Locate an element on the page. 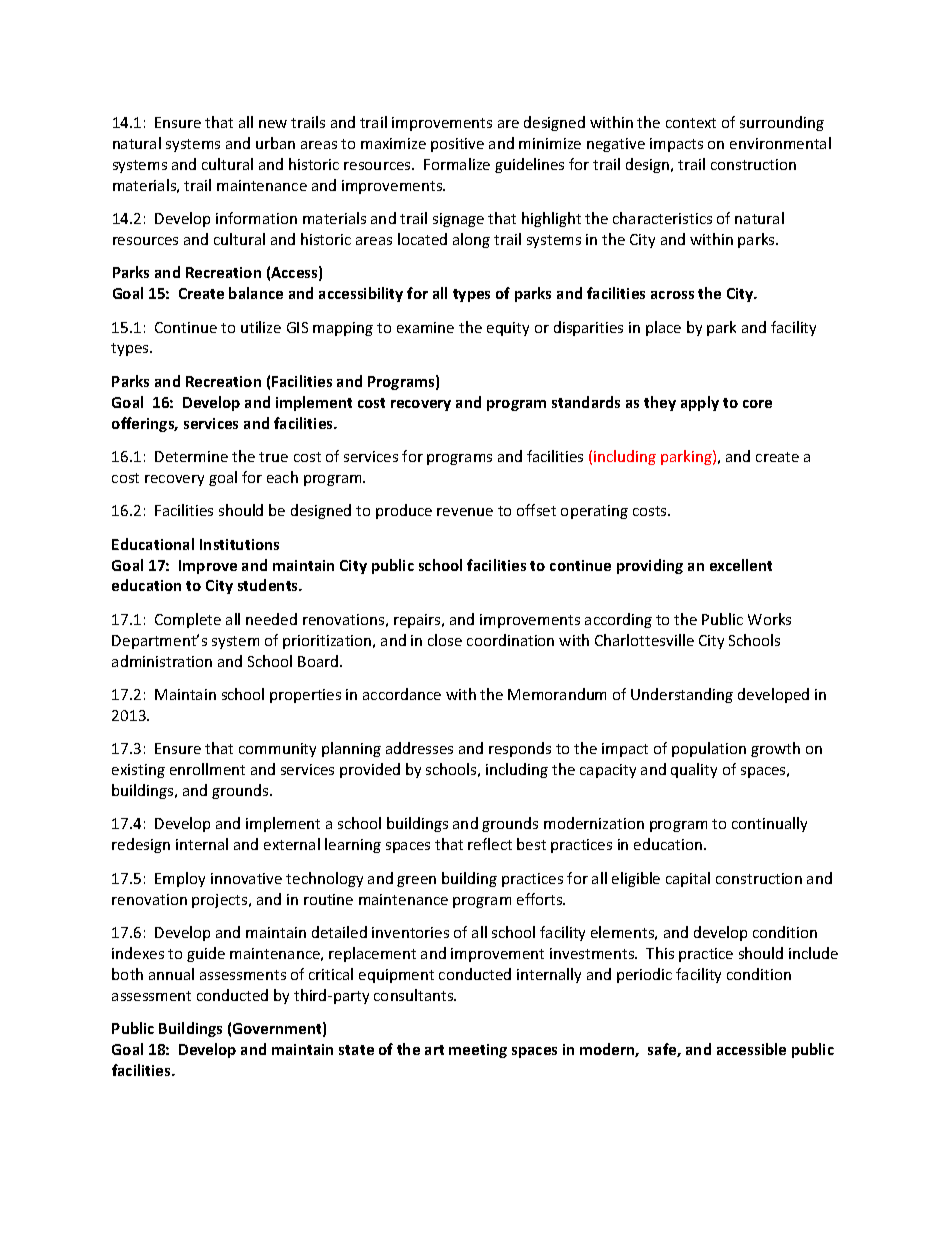 This document has width=952, height=1233. positive is located at coordinates (457, 145).
